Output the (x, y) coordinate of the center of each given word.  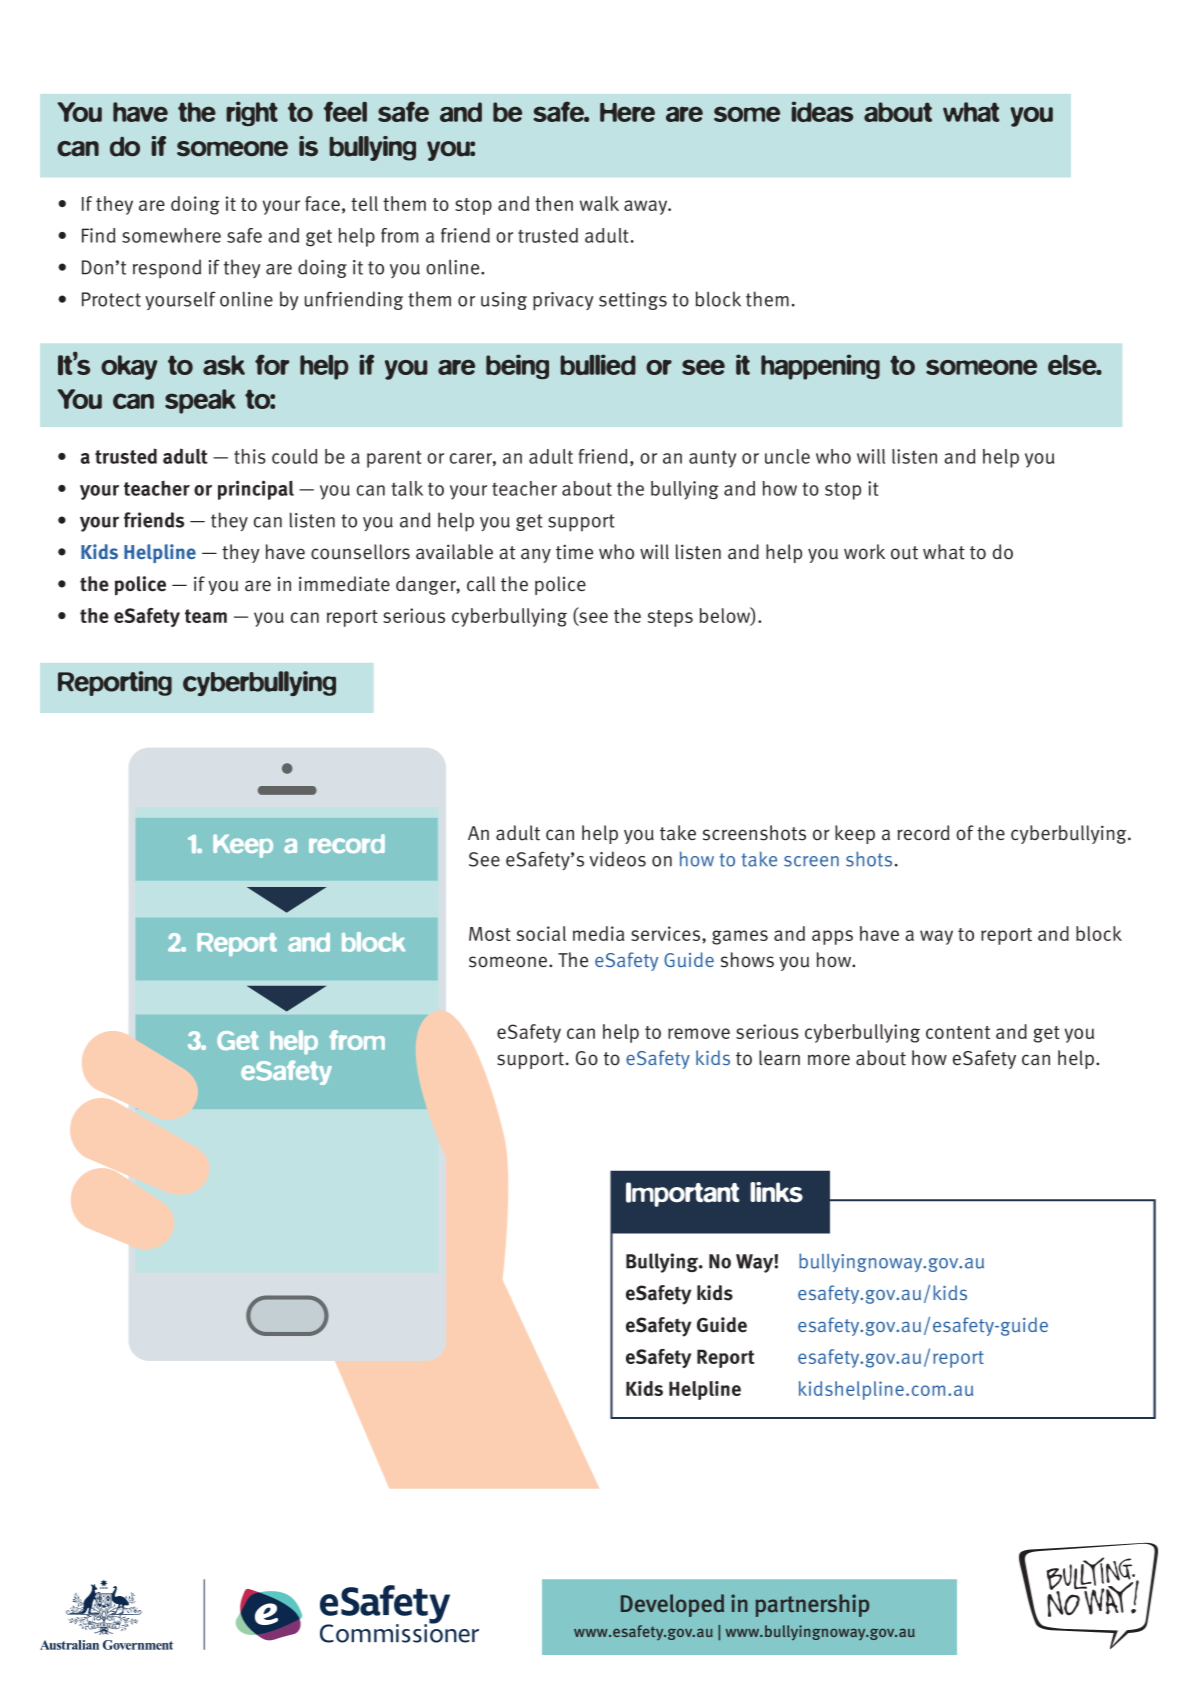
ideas (822, 111)
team (206, 616)
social (541, 933)
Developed (672, 1605)
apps (832, 937)
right (252, 113)
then (554, 203)
